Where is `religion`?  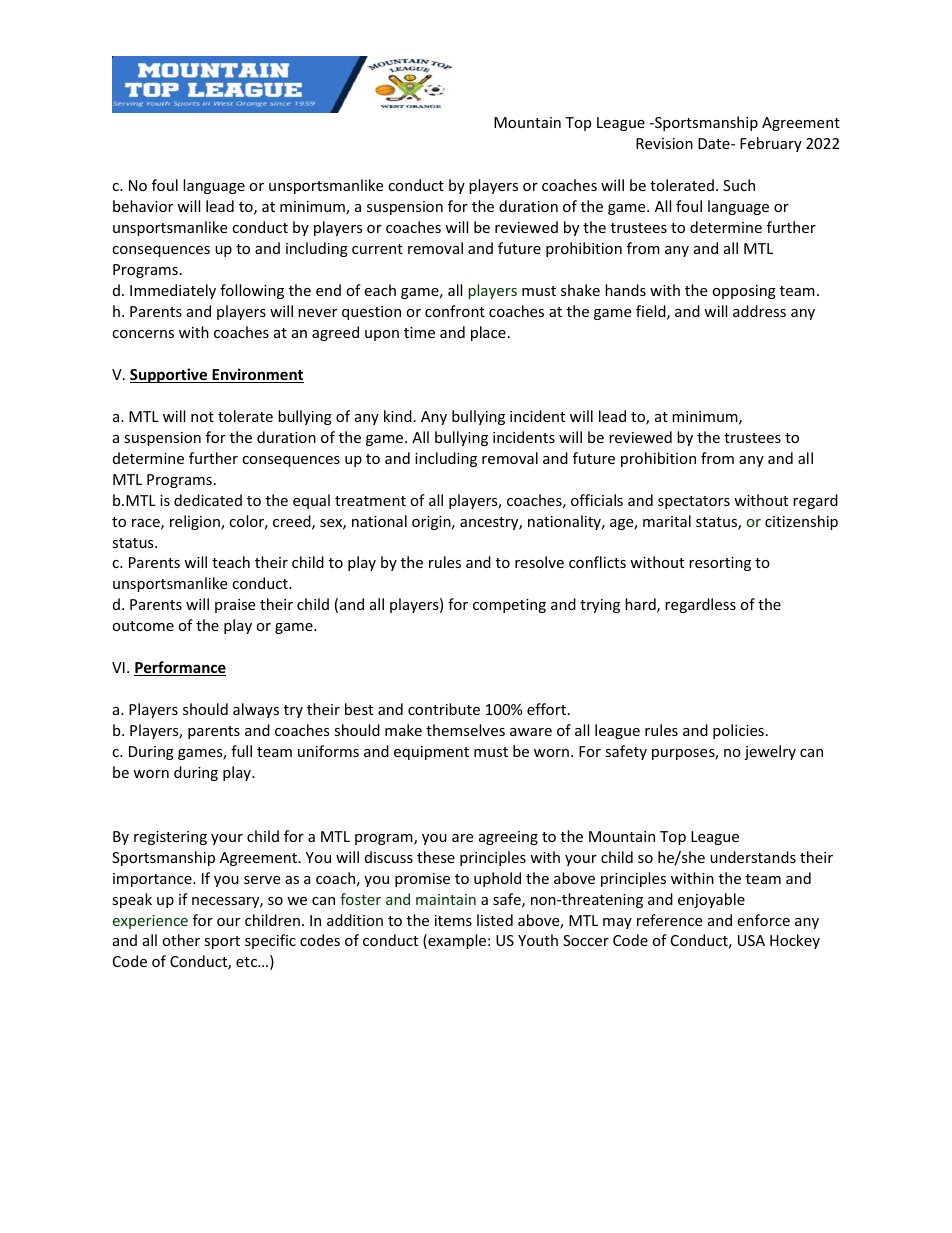 religion is located at coordinates (196, 522).
